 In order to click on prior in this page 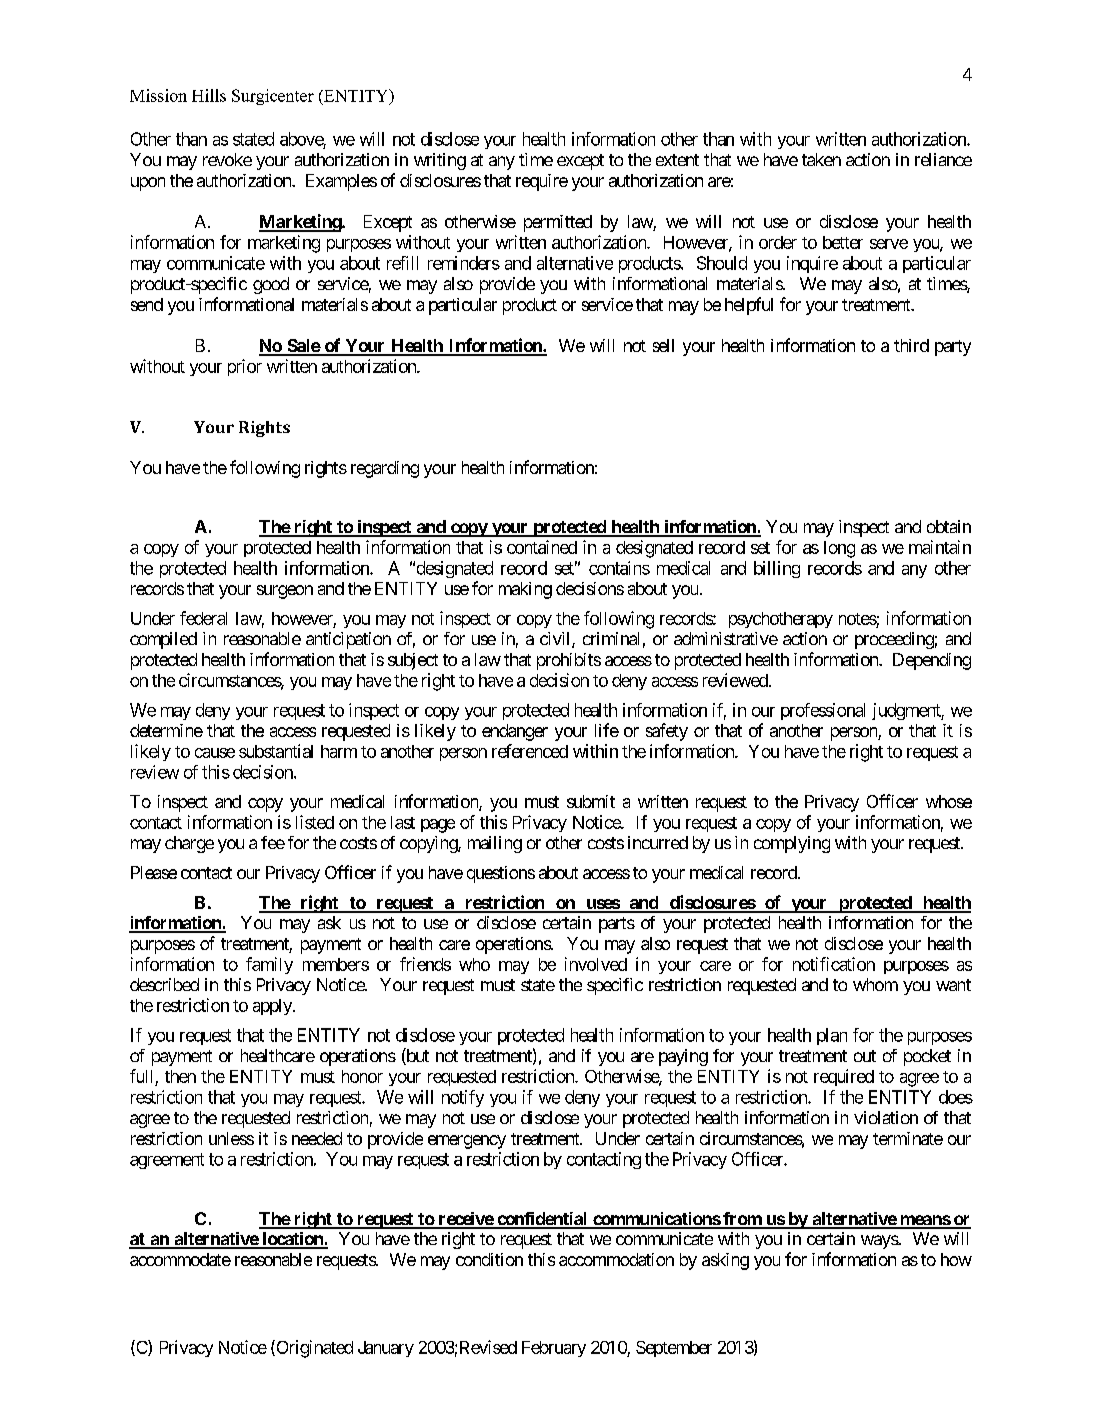, I will do `click(245, 367)`.
